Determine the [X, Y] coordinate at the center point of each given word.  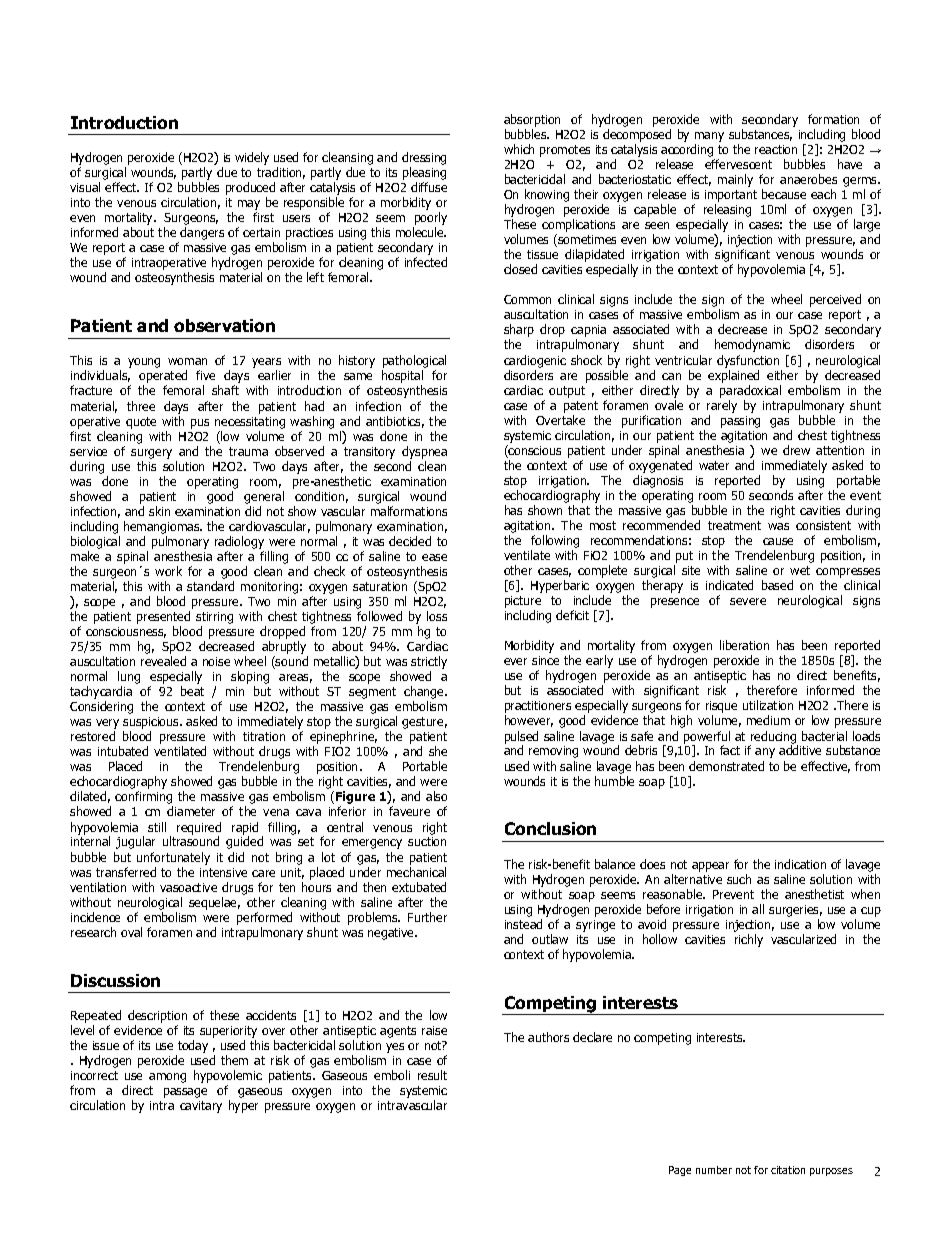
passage [185, 1093]
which [519, 149]
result [432, 1075]
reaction [776, 149]
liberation [744, 645]
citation [788, 1170]
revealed [163, 661]
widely [252, 158]
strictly [429, 664]
